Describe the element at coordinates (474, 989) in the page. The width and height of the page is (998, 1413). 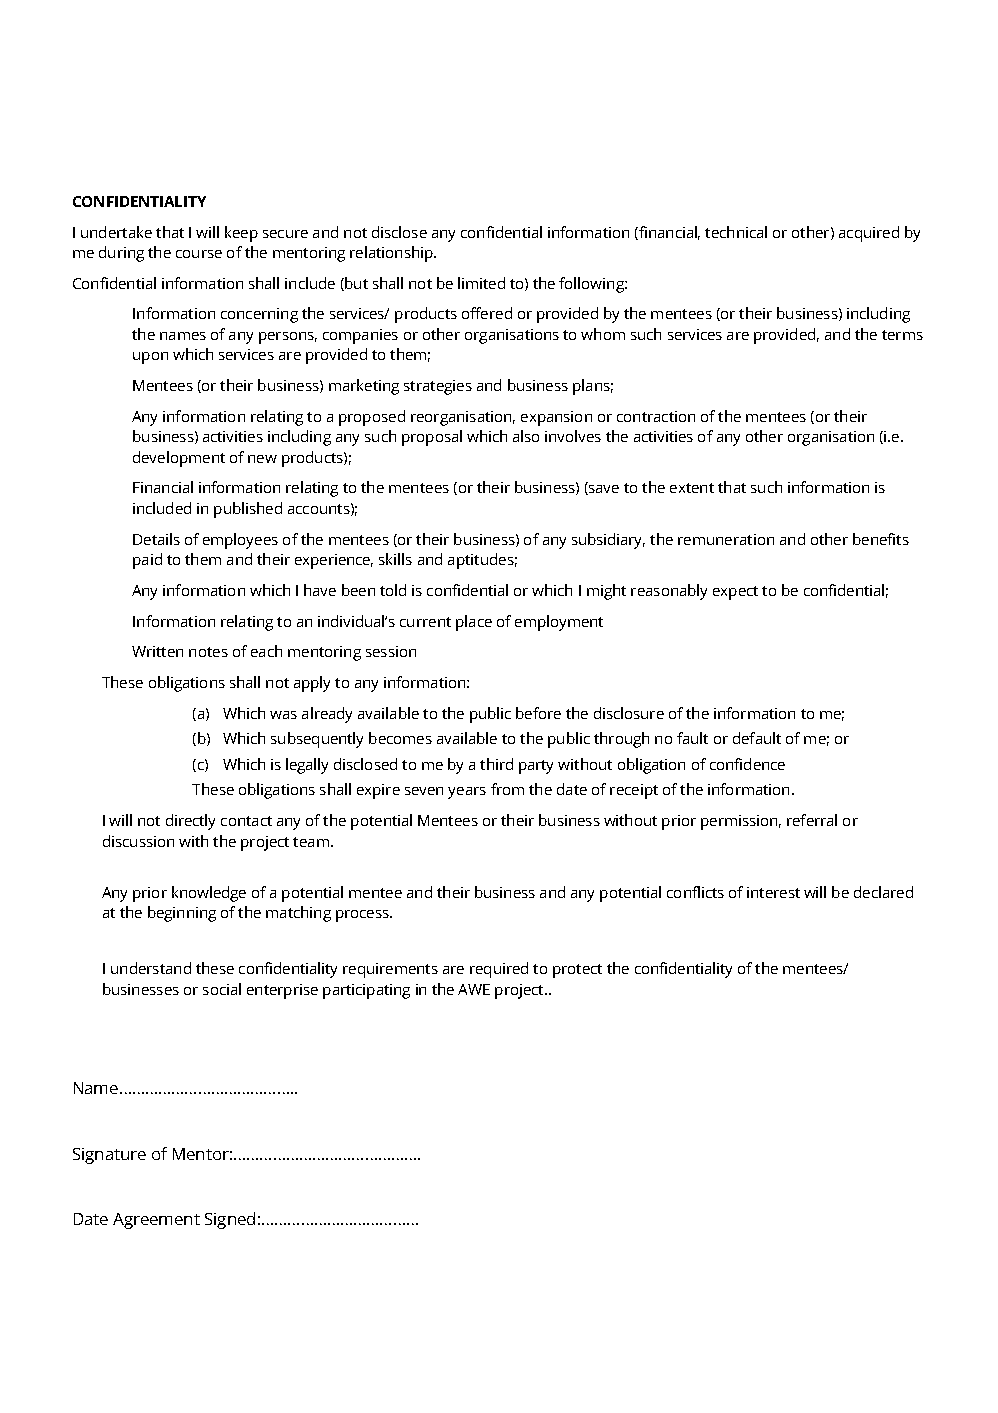
I see `AWE` at that location.
